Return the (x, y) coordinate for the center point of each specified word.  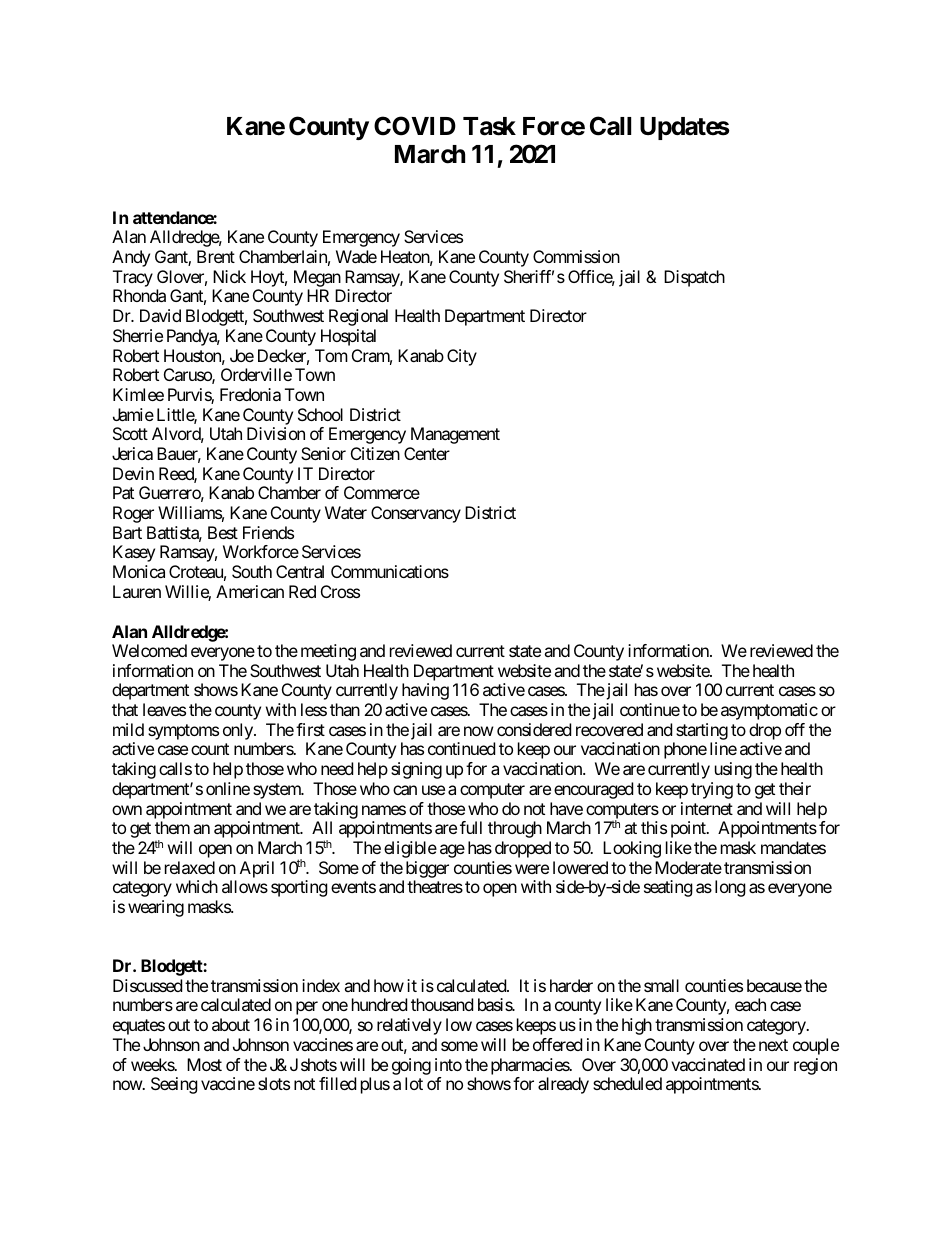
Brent (216, 256)
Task (489, 126)
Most (204, 1064)
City (462, 357)
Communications (390, 571)
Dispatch (694, 278)
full (471, 827)
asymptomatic (769, 711)
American (250, 591)
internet (707, 808)
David (160, 315)
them (172, 827)
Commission (576, 256)
